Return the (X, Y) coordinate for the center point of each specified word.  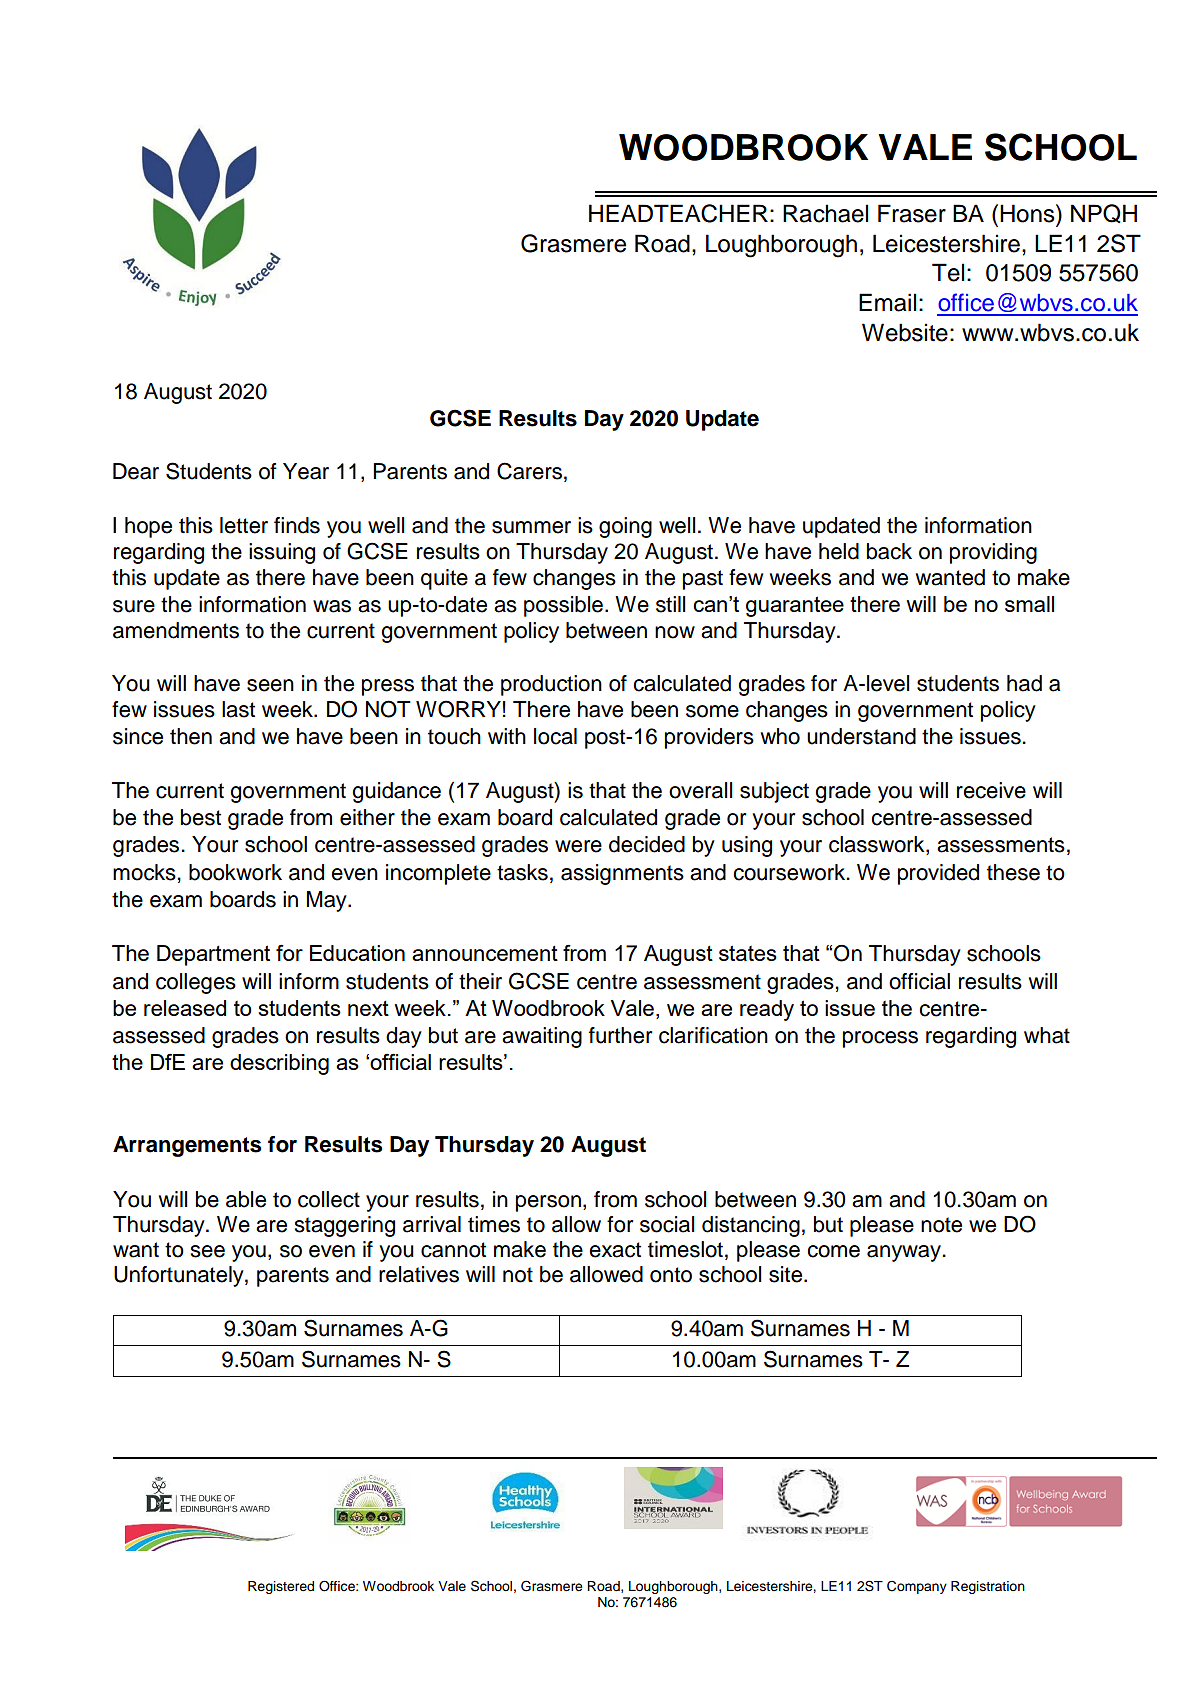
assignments (622, 874)
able (246, 1199)
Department (213, 955)
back (889, 551)
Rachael (825, 213)
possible (563, 606)
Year (306, 471)
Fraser (912, 213)
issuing (282, 553)
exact (615, 1250)
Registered (281, 1587)
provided (938, 874)
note (941, 1225)
